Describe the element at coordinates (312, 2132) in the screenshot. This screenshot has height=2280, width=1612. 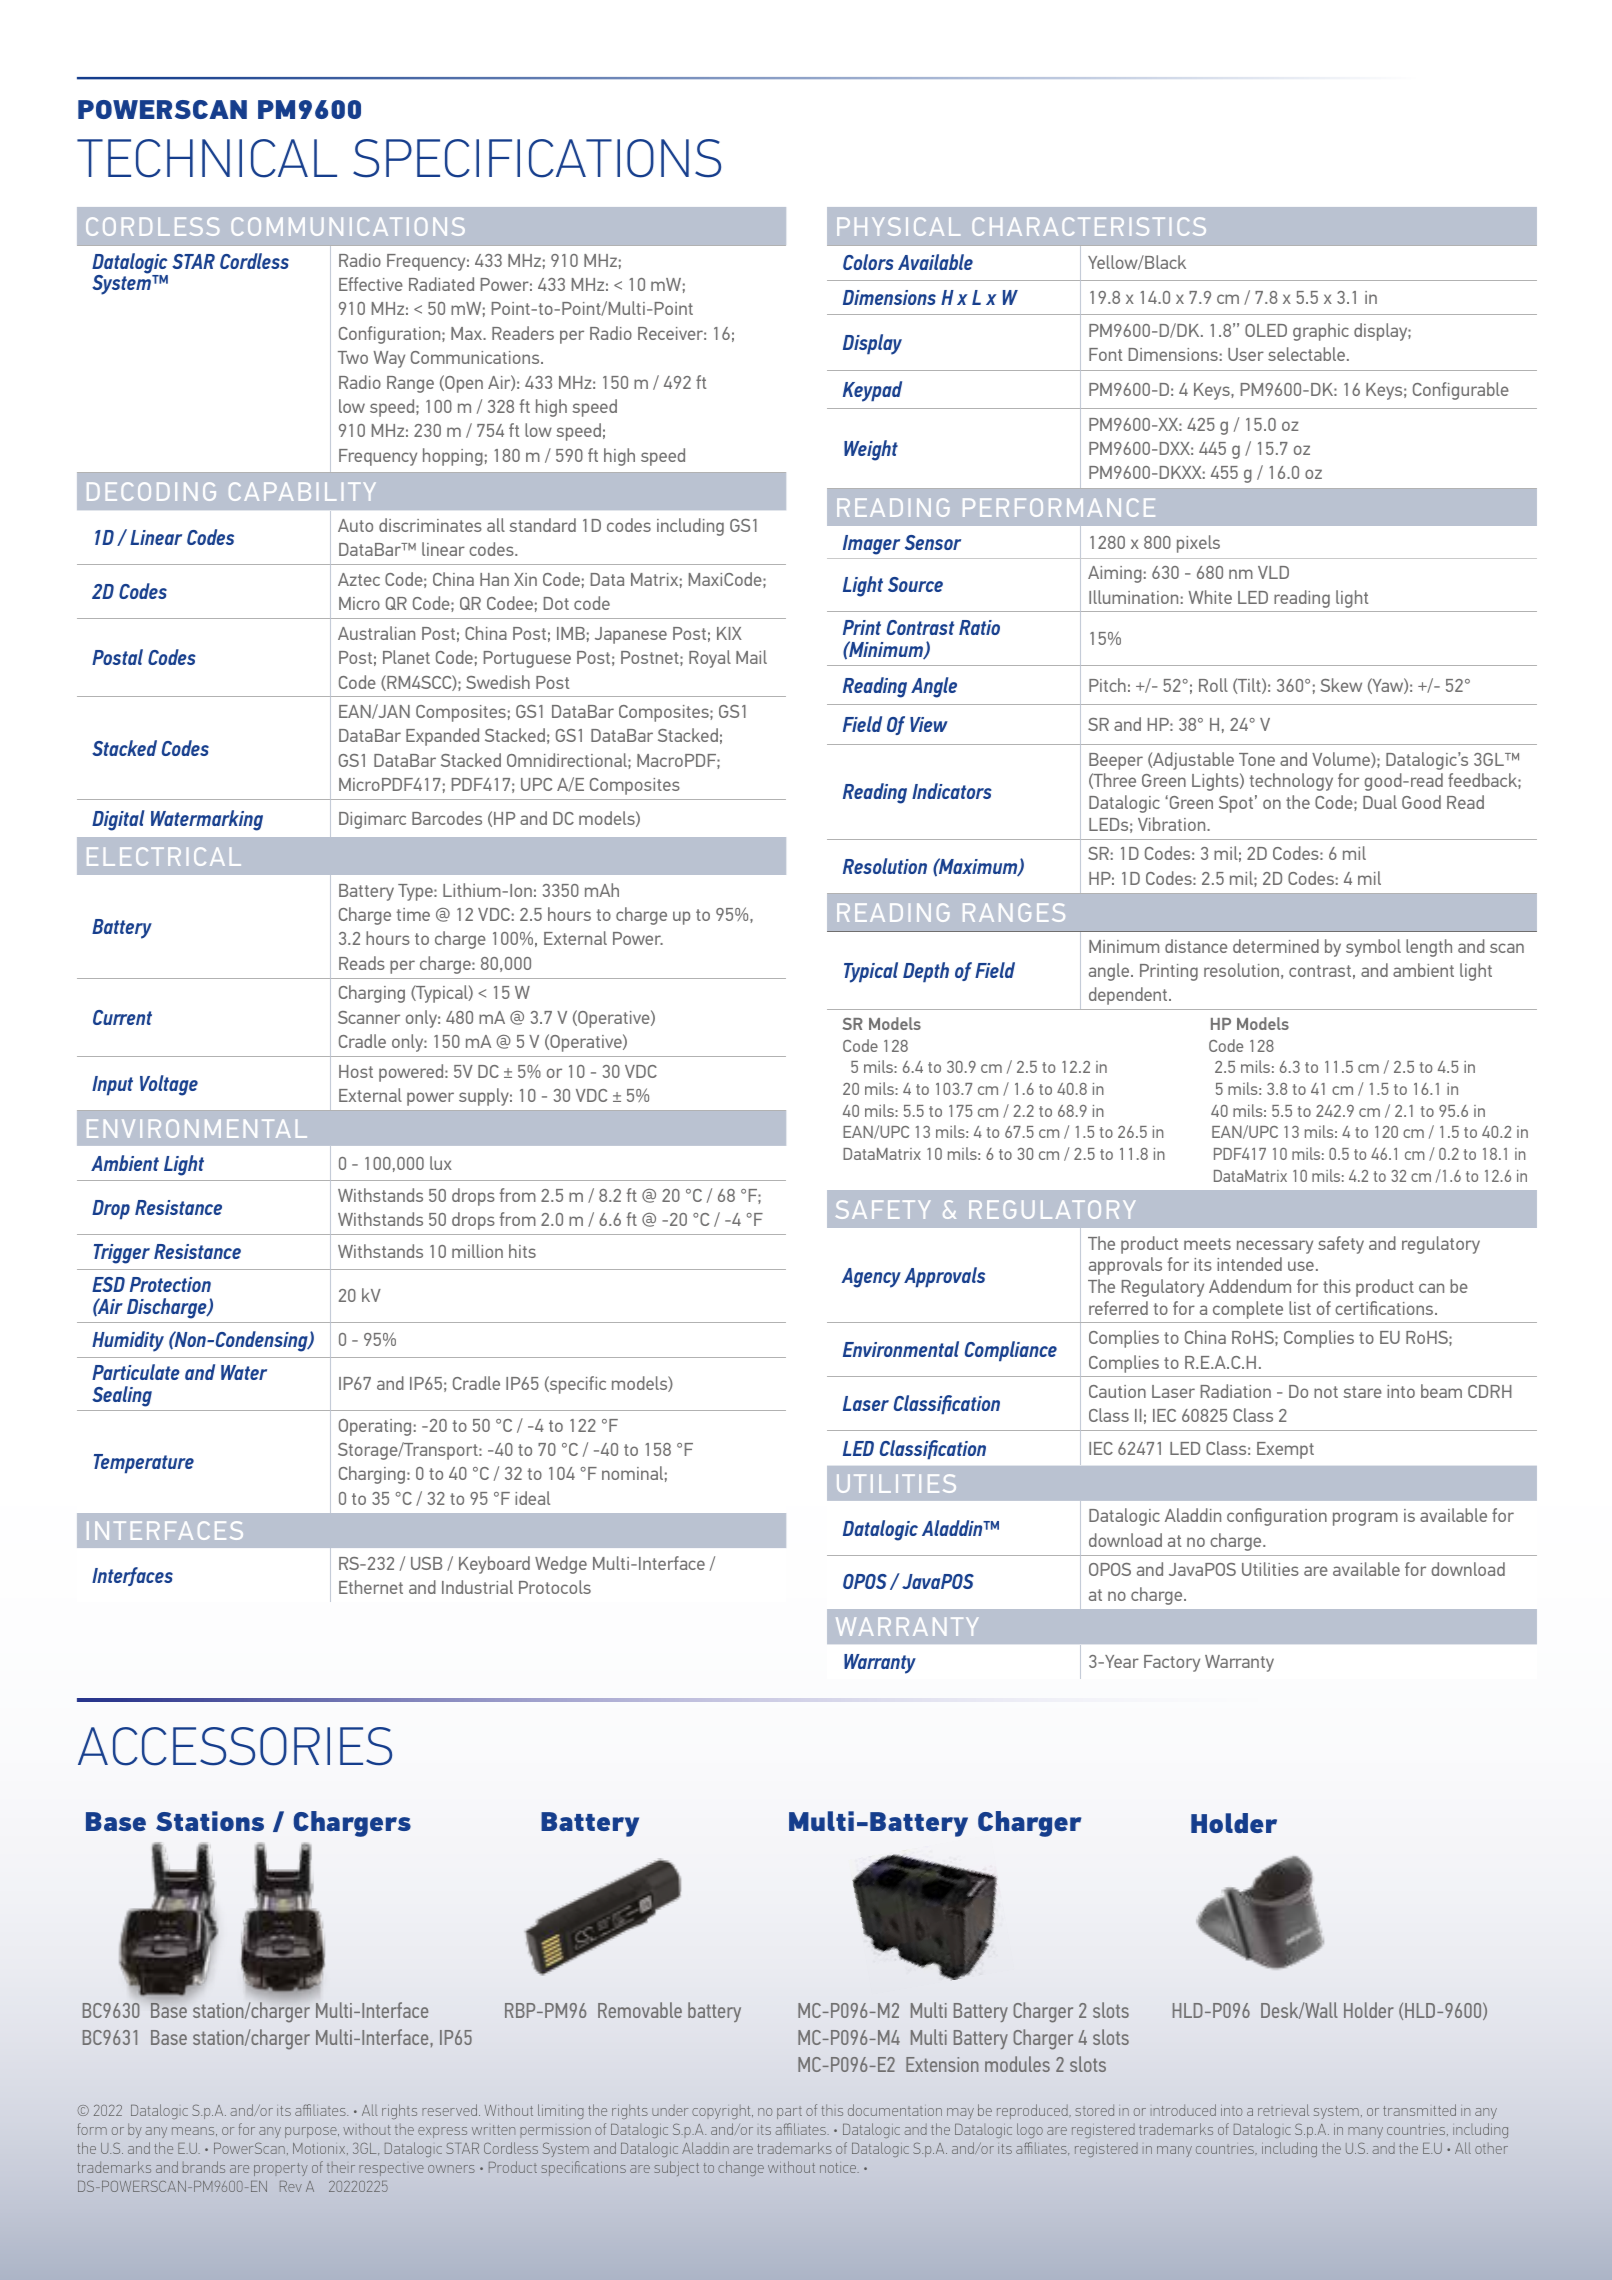
I see `purpose` at that location.
